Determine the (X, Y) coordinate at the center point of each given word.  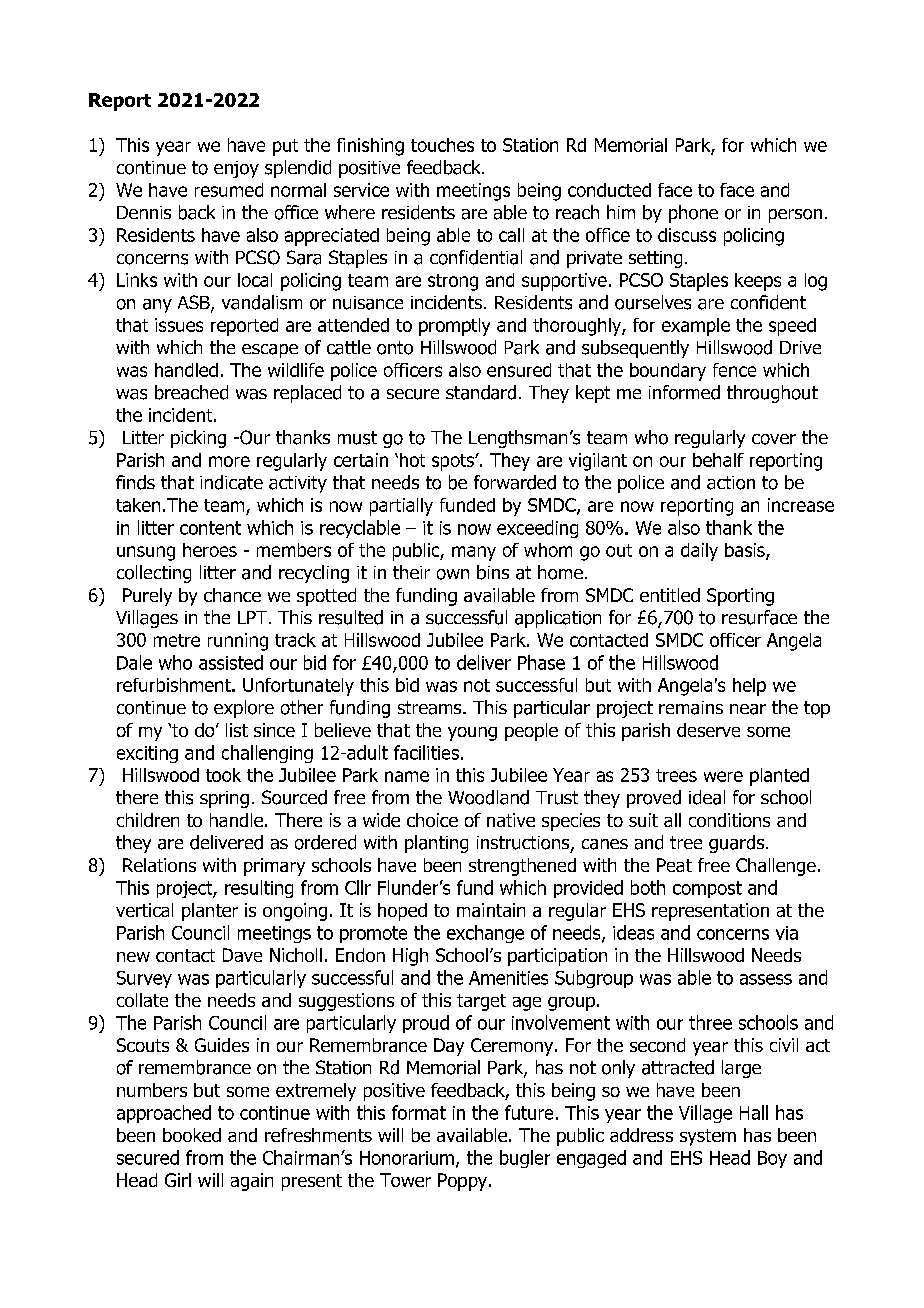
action (731, 483)
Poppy (464, 1182)
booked (192, 1135)
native (511, 820)
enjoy (236, 169)
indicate (231, 482)
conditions (729, 820)
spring (224, 799)
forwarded (515, 482)
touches (442, 145)
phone (693, 214)
